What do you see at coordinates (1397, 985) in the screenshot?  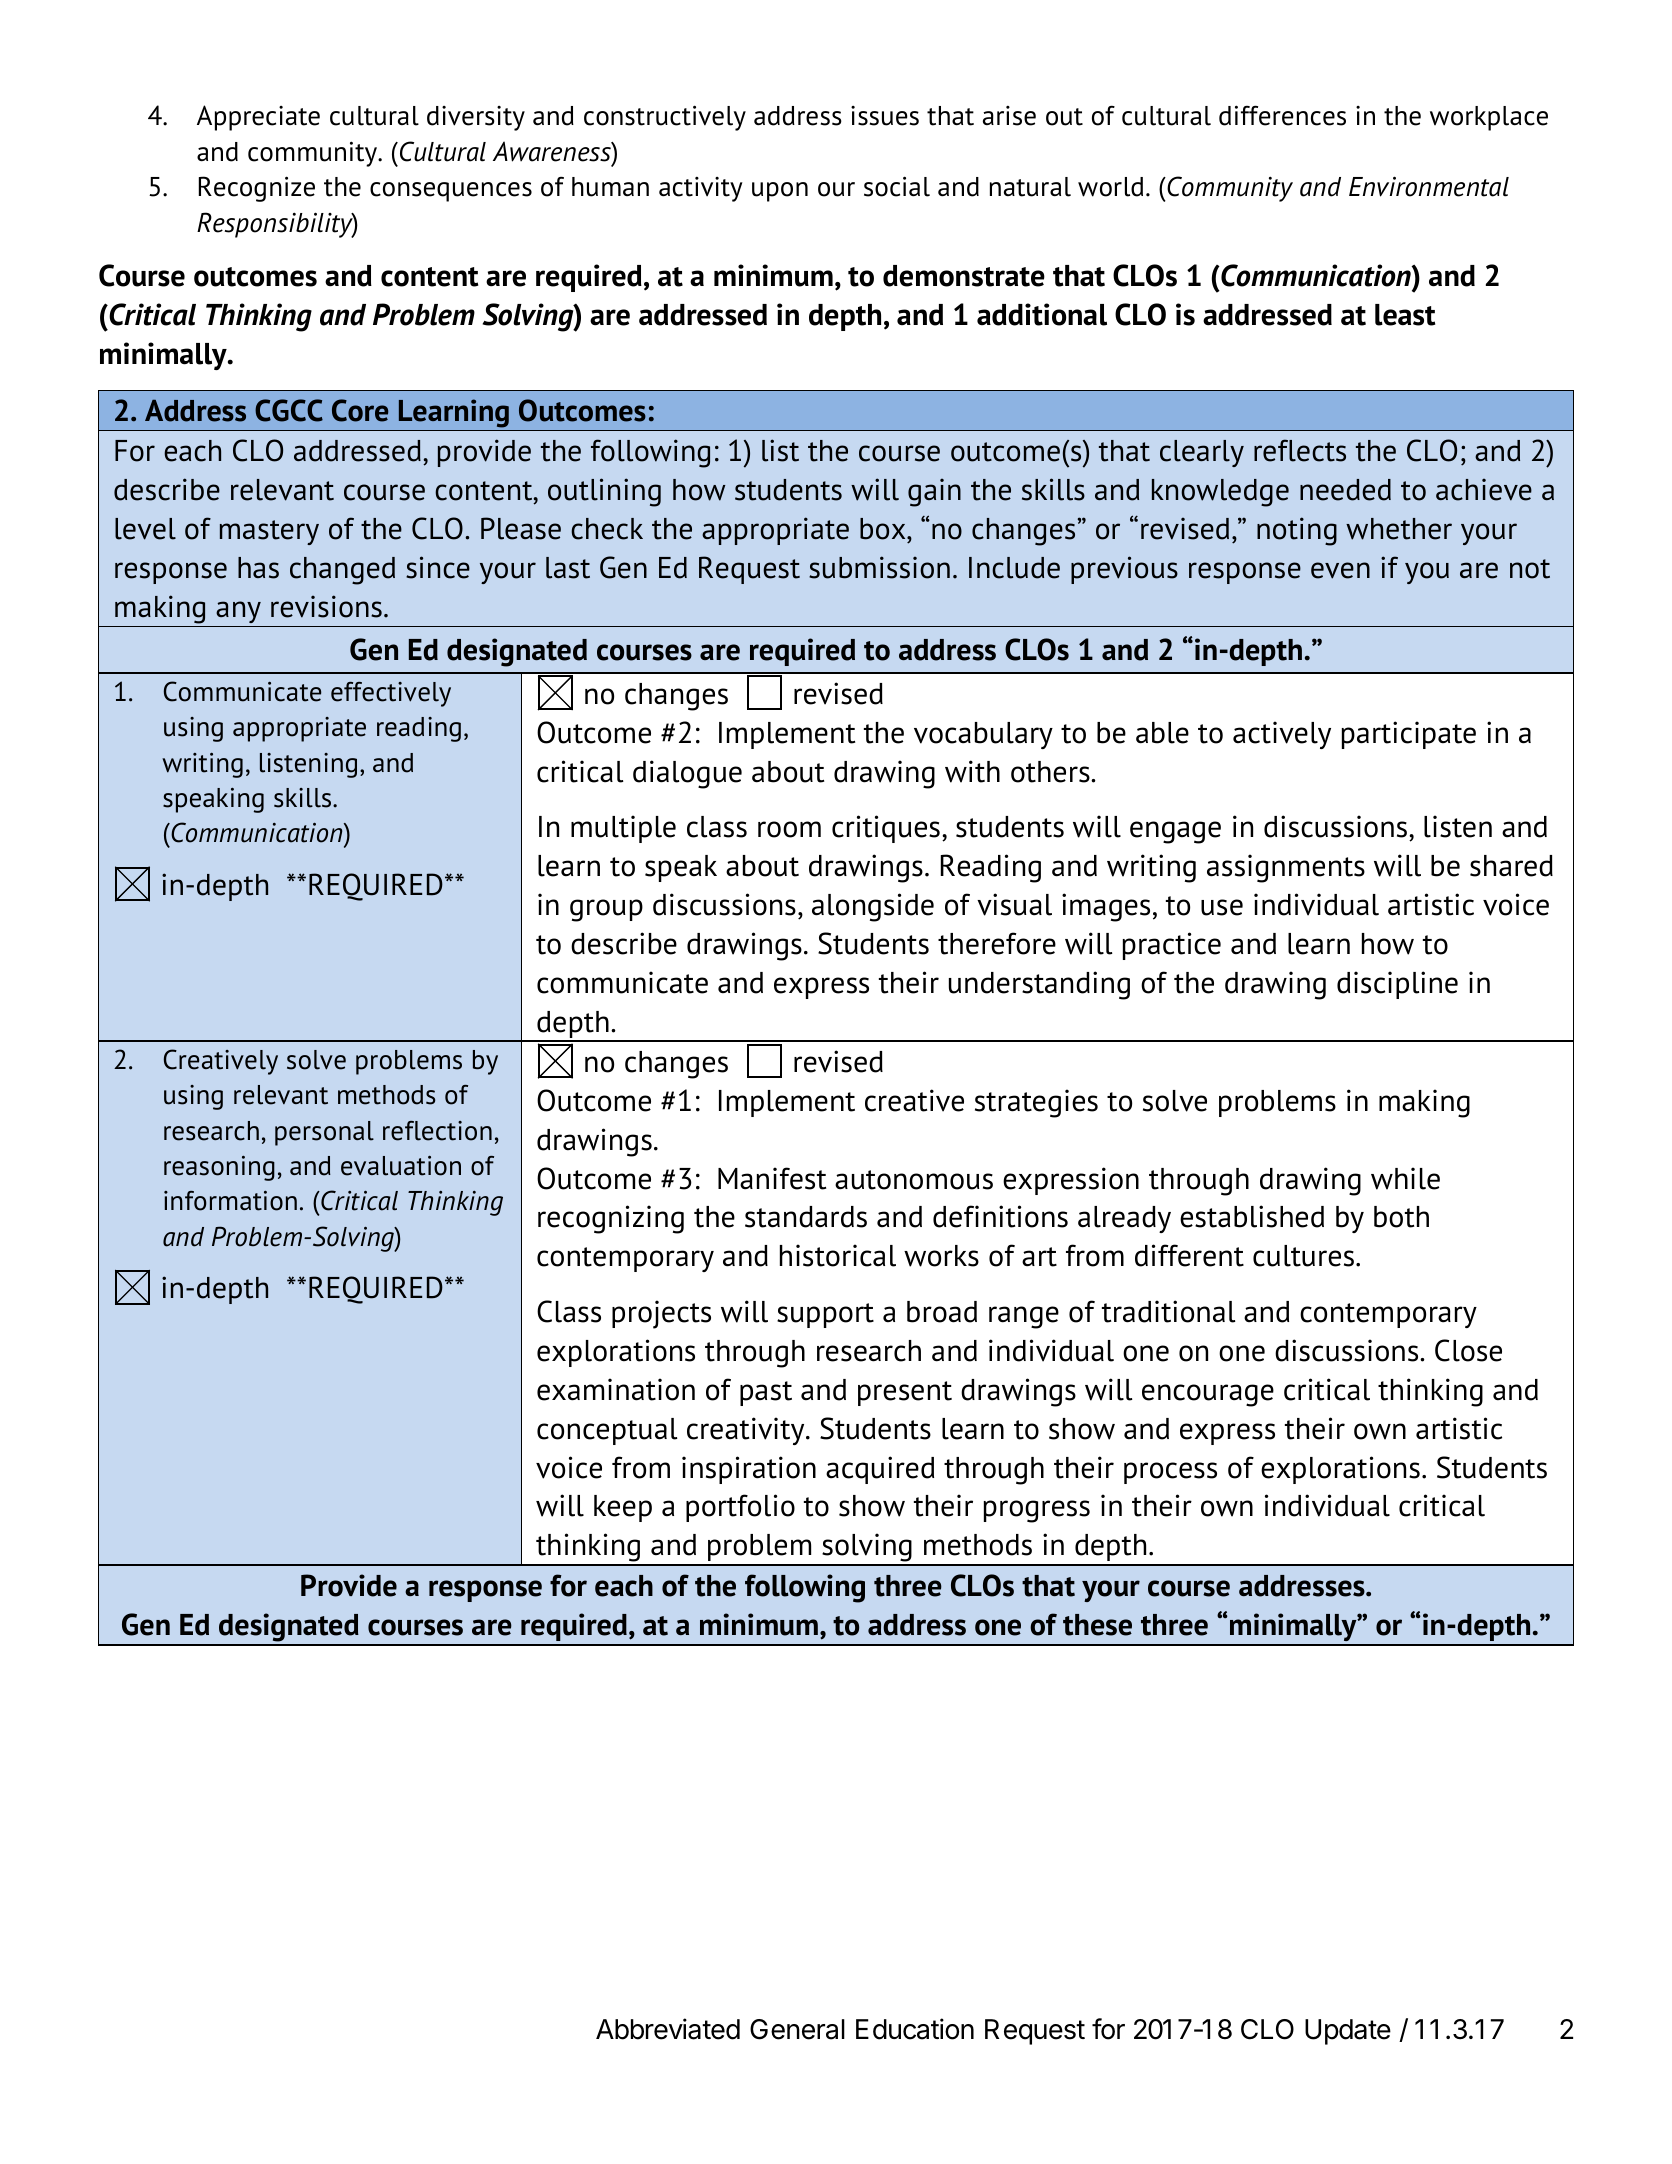 I see `discipline` at bounding box center [1397, 985].
